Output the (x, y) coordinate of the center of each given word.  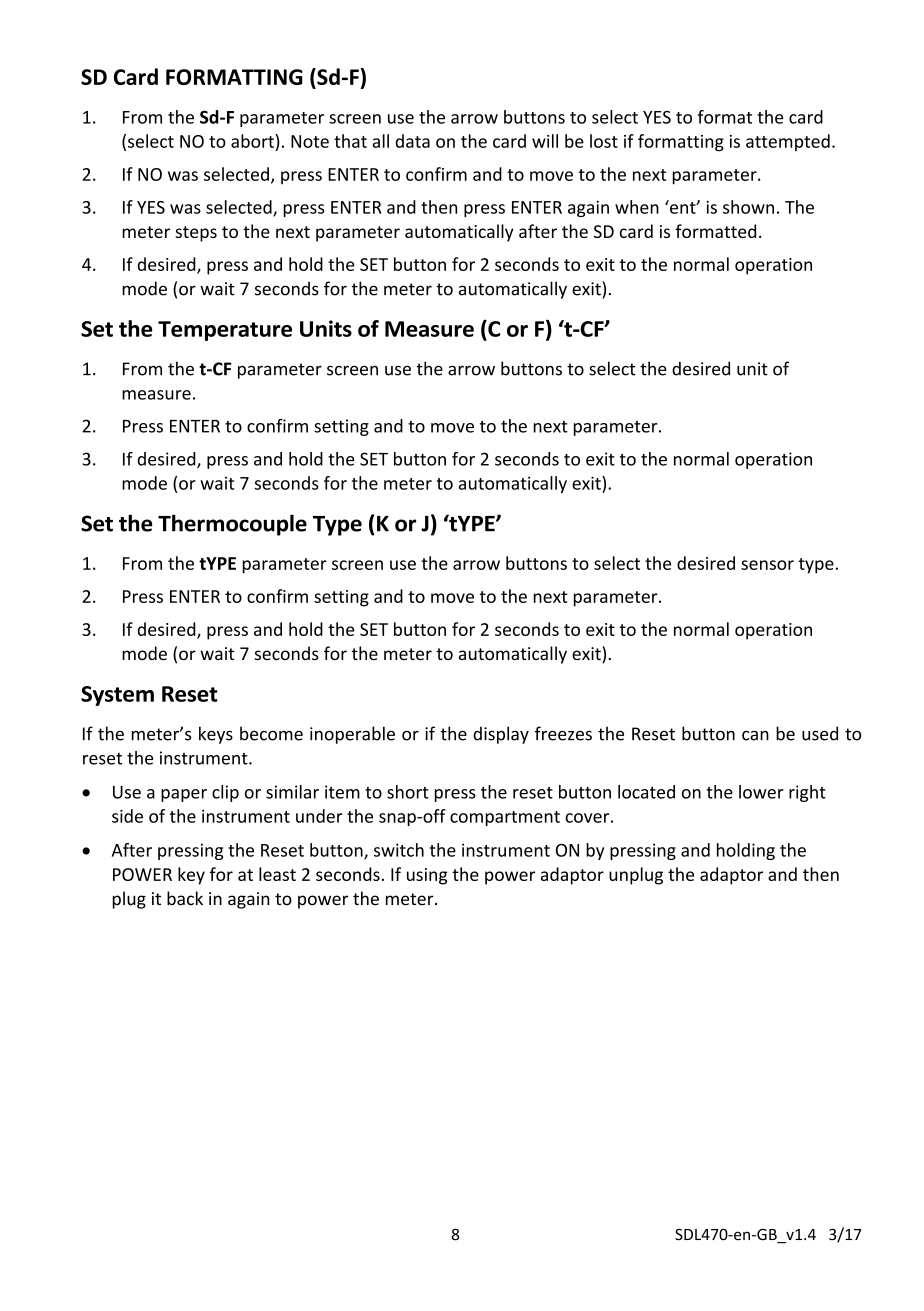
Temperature (225, 331)
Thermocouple (232, 525)
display (501, 735)
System (117, 696)
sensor (767, 565)
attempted (788, 142)
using (427, 876)
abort (252, 141)
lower (761, 792)
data (412, 141)
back (185, 898)
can (755, 735)
